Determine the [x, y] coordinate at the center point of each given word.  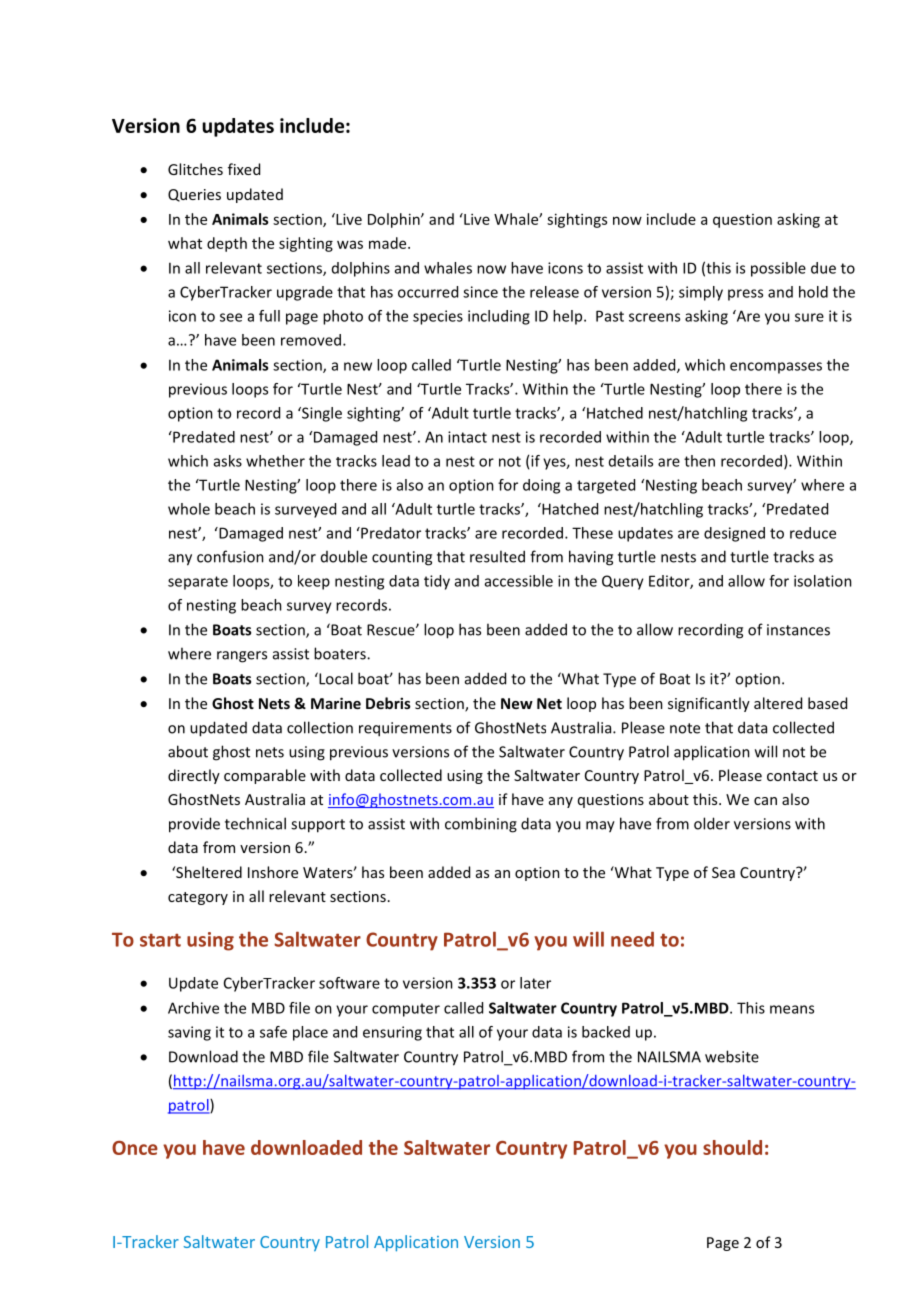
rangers [242, 657]
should [732, 1147]
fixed [244, 169]
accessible [519, 581]
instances [798, 630]
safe [273, 1032]
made [389, 243]
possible [778, 269]
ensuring [392, 1033]
